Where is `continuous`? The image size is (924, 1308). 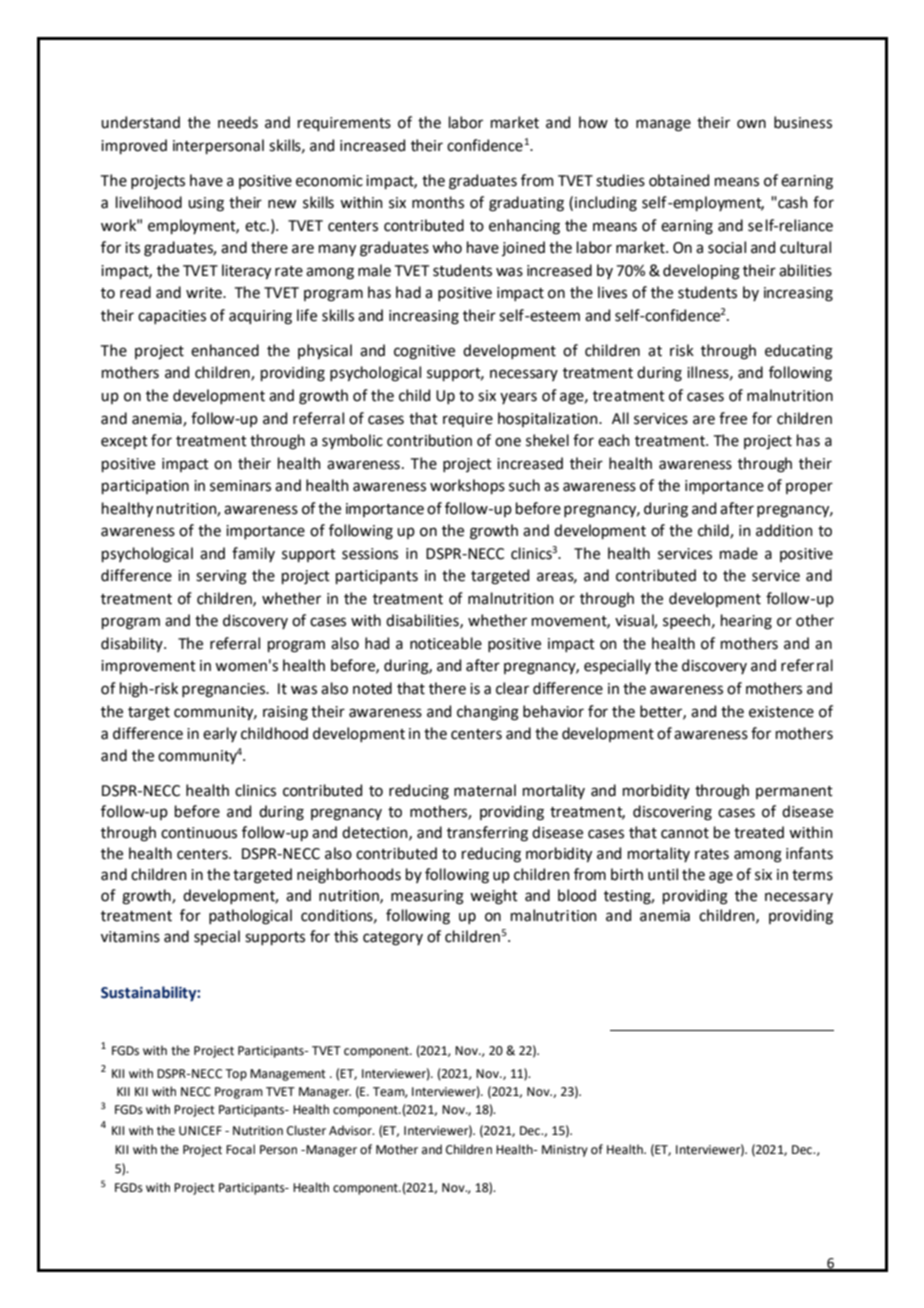 continuous is located at coordinates (199, 833).
